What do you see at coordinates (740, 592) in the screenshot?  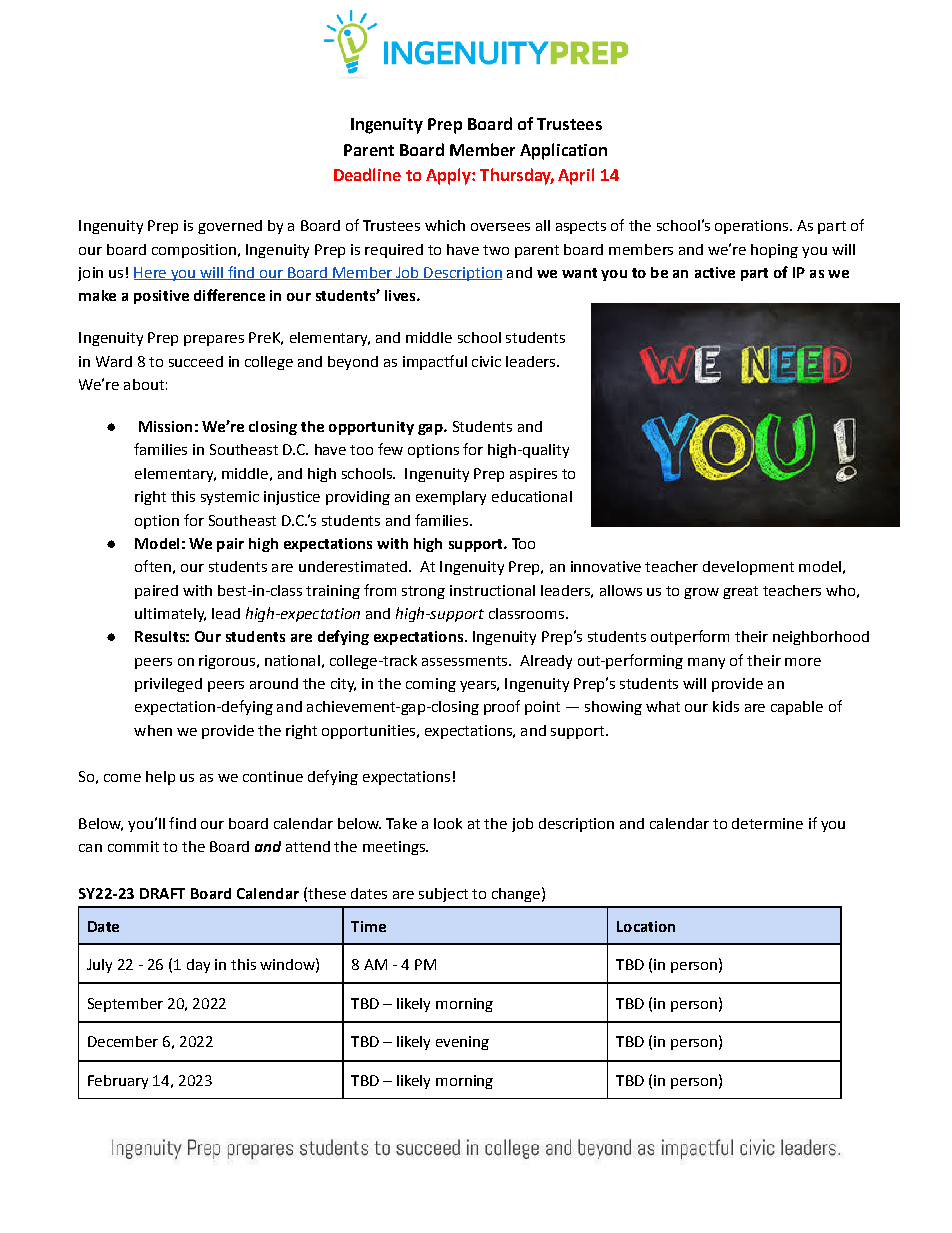 I see `great` at bounding box center [740, 592].
